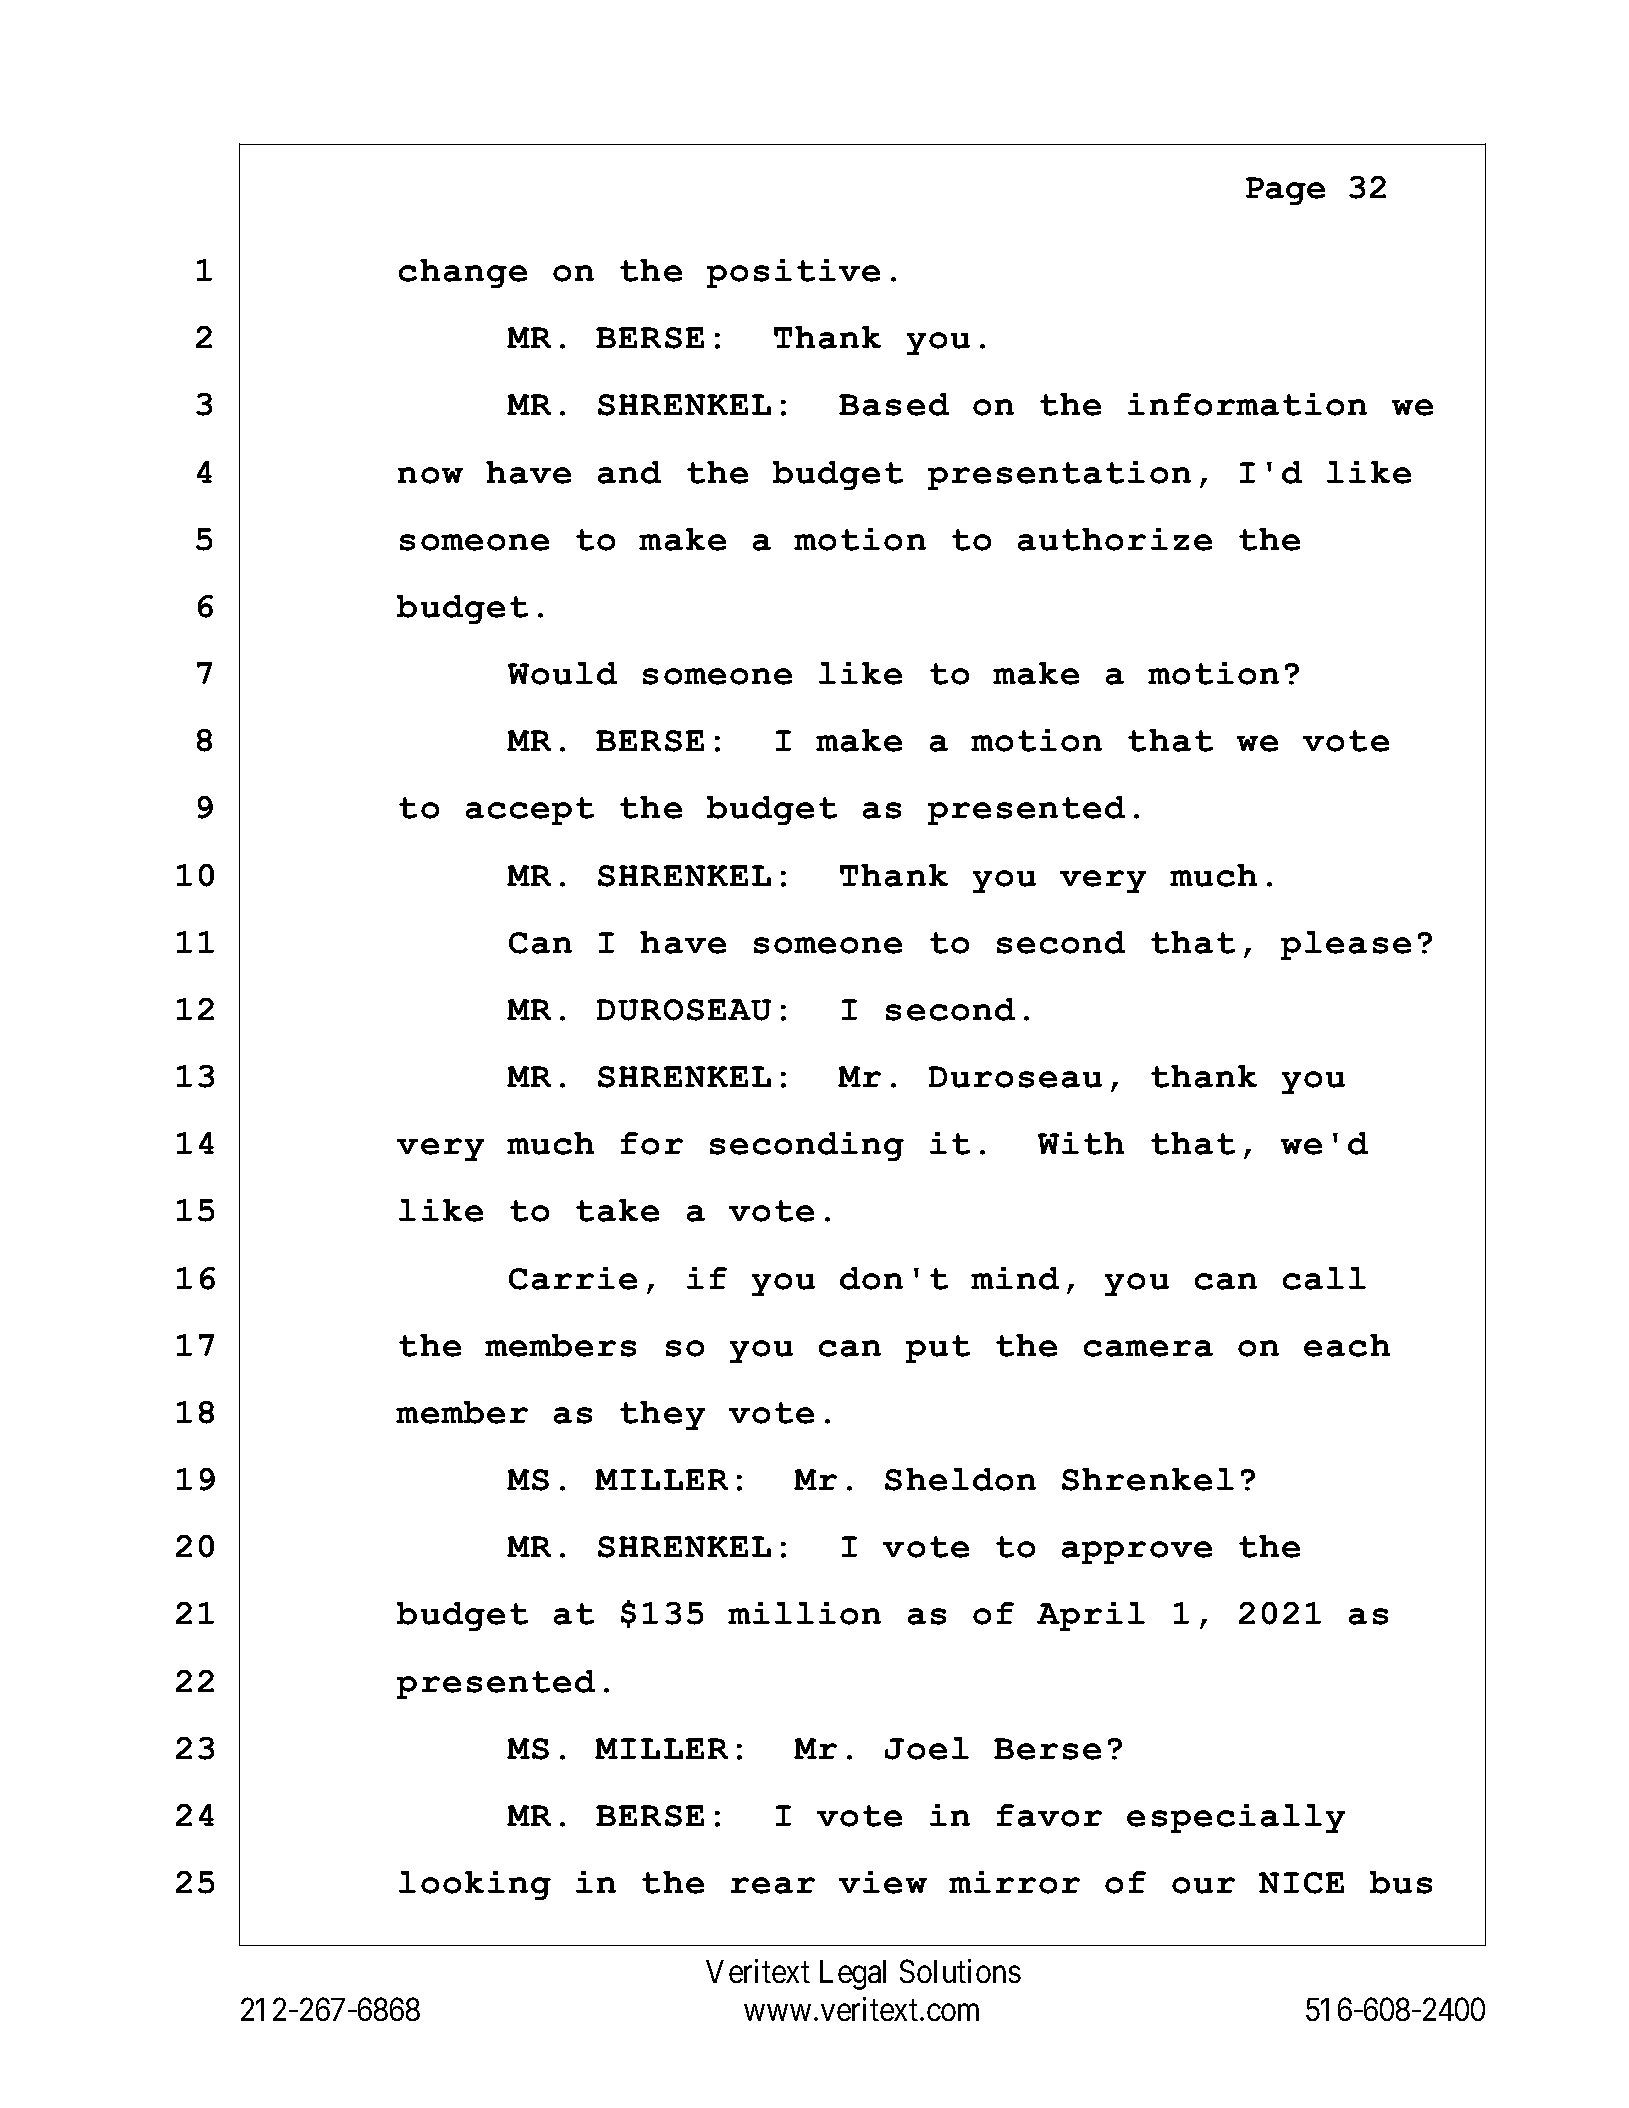  I want to click on accept, so click(530, 811).
